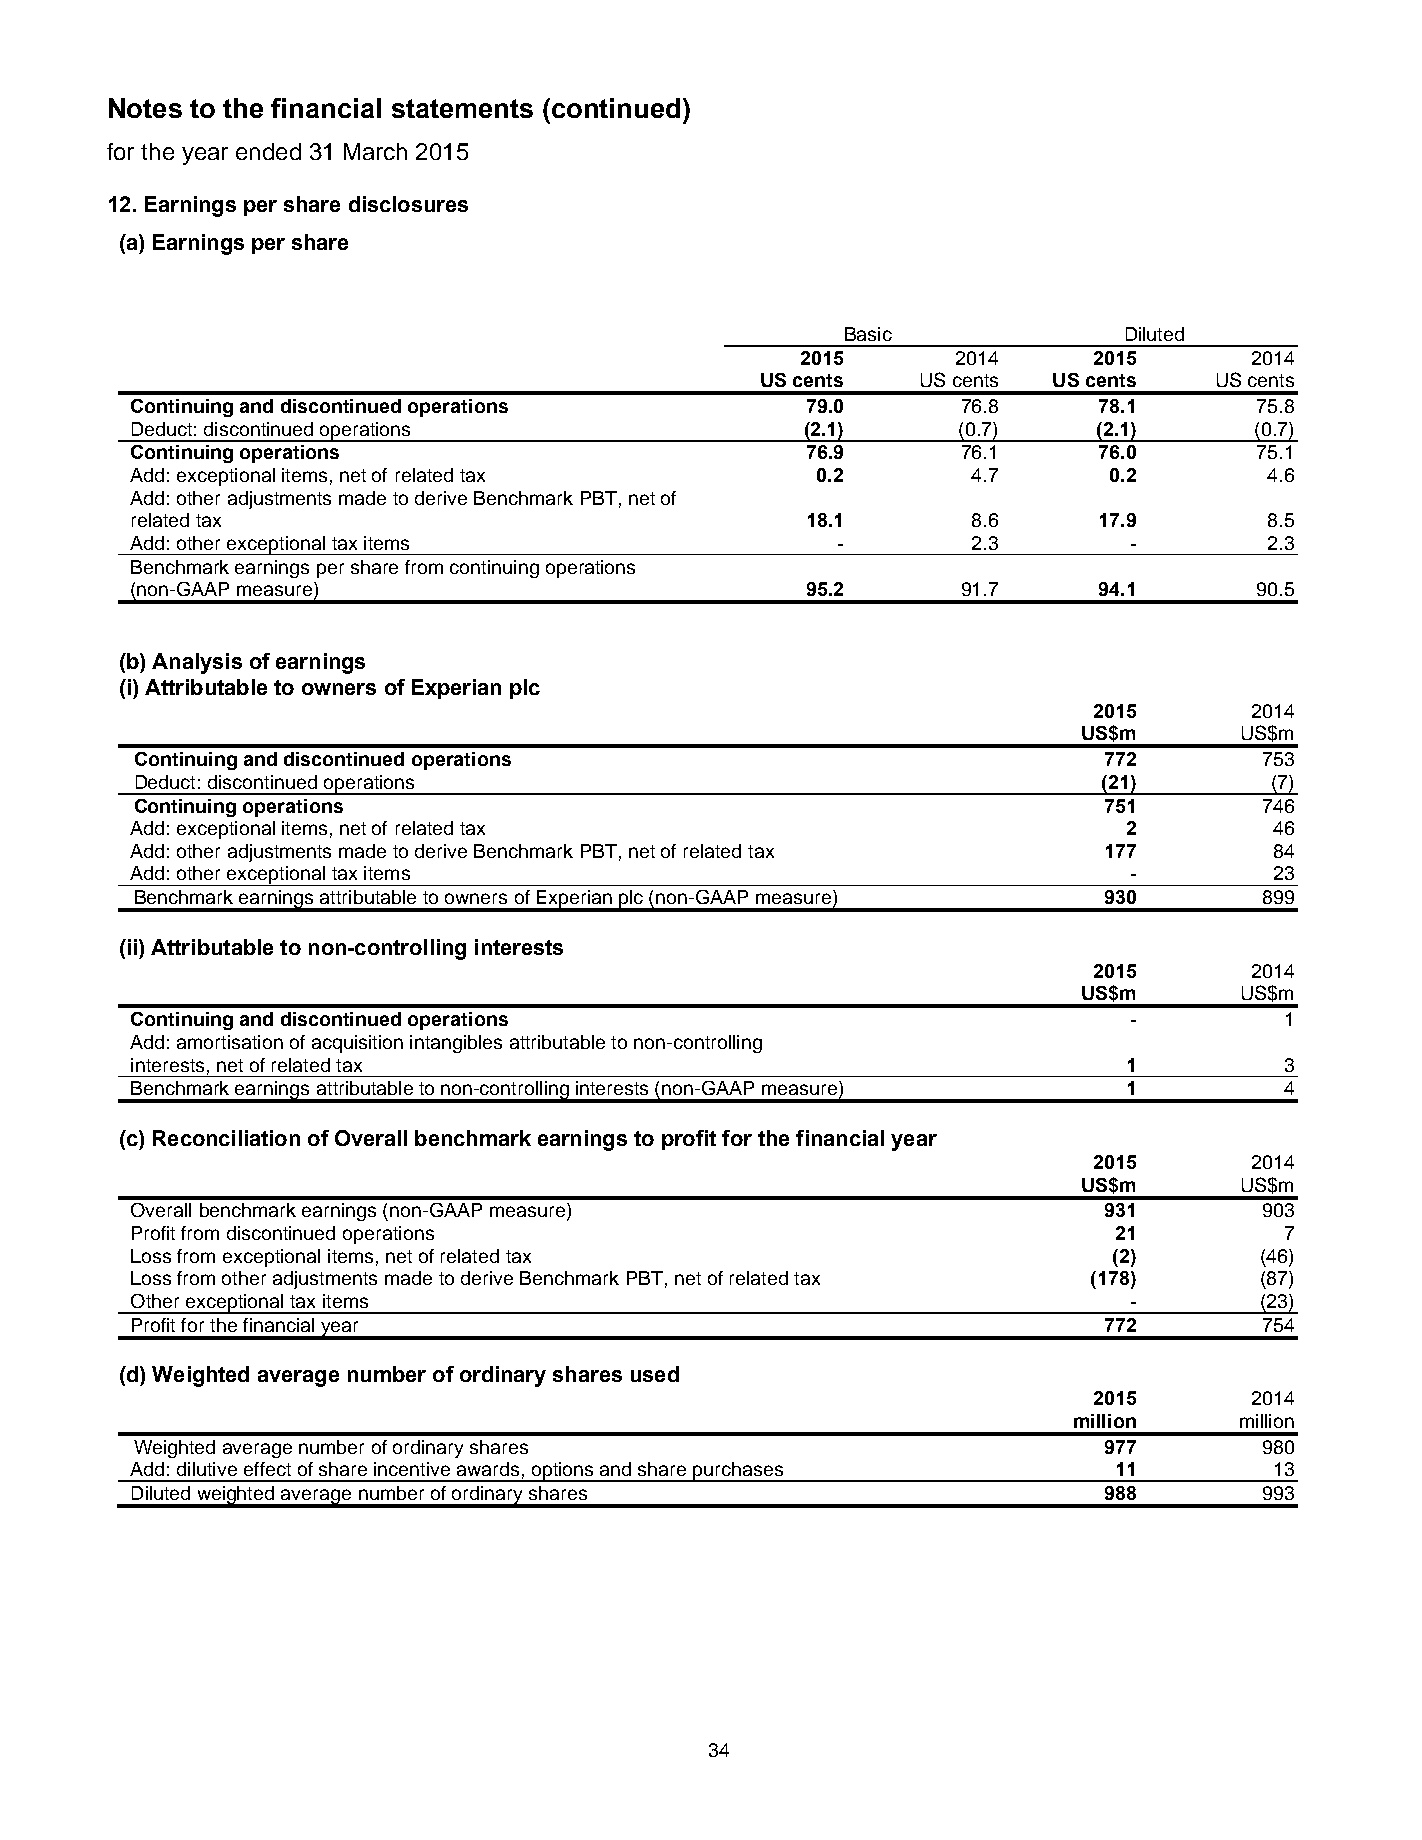 This document has width=1422, height=1840. What do you see at coordinates (868, 334) in the document?
I see `Basic` at bounding box center [868, 334].
